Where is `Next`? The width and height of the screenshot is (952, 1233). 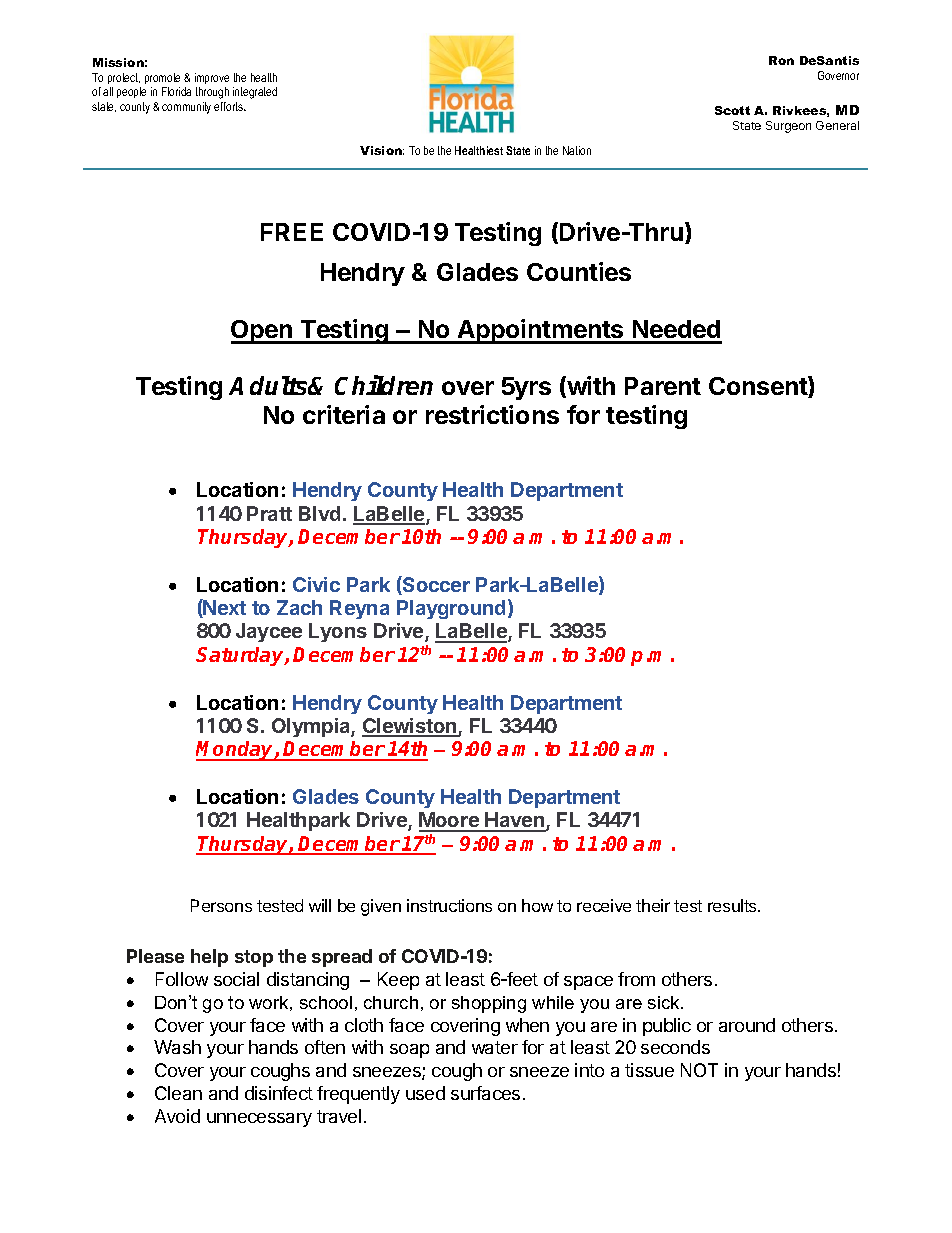 Next is located at coordinates (224, 608).
